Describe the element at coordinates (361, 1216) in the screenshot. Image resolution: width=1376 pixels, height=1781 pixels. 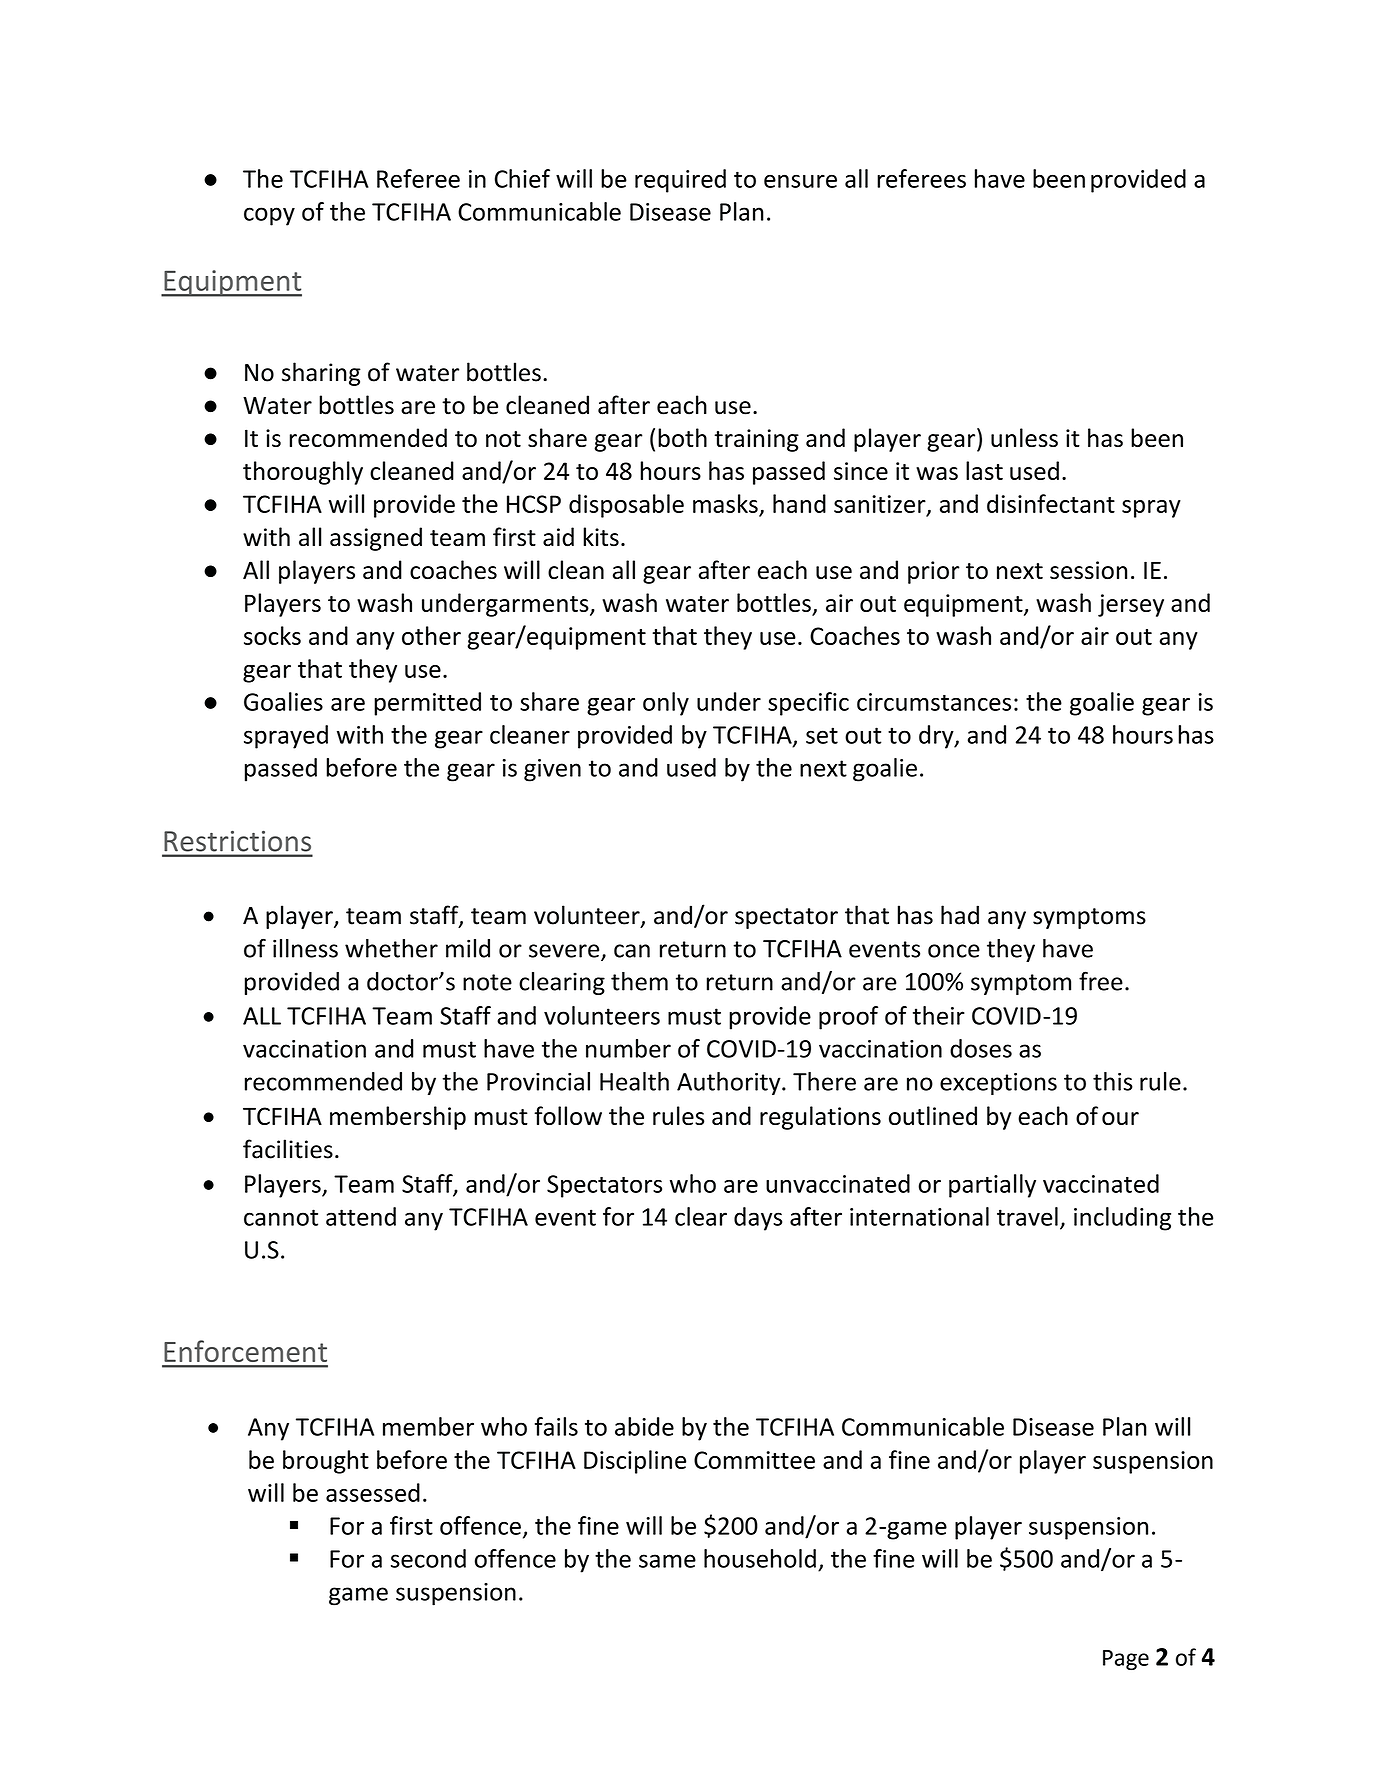
I see `attend` at that location.
